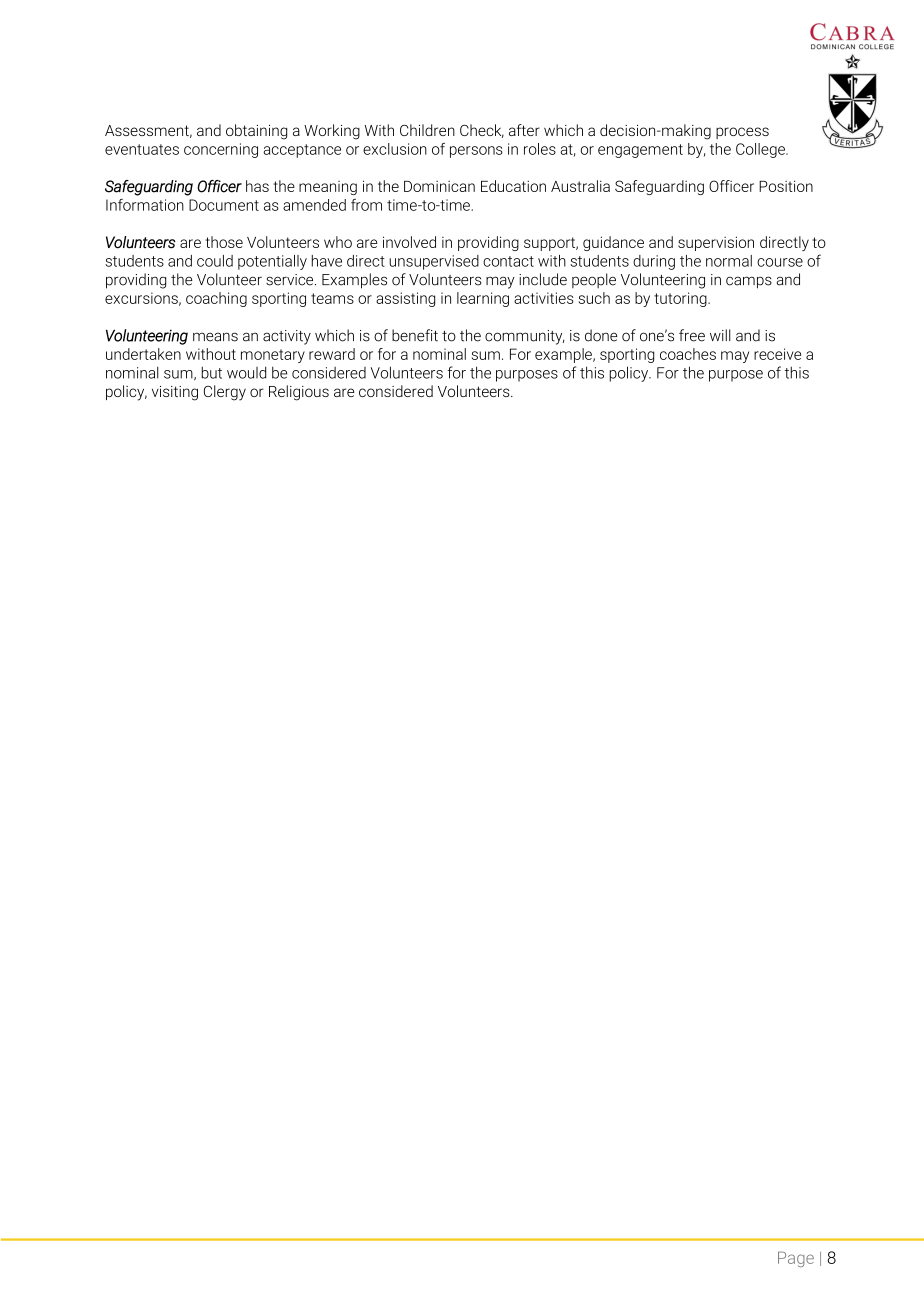 This screenshot has width=924, height=1308. What do you see at coordinates (742, 133) in the screenshot?
I see `process` at bounding box center [742, 133].
